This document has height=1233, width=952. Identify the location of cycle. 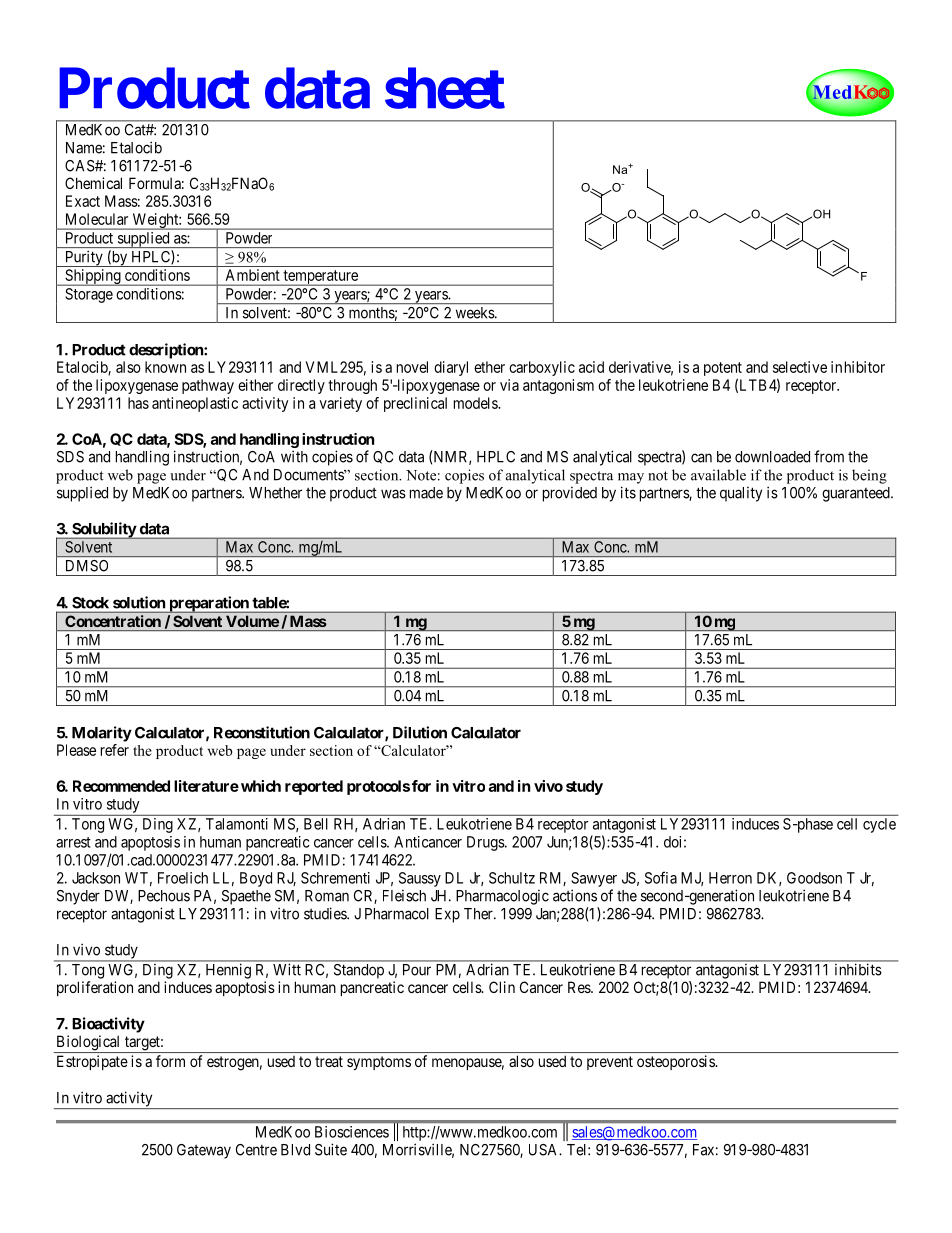
(879, 825).
